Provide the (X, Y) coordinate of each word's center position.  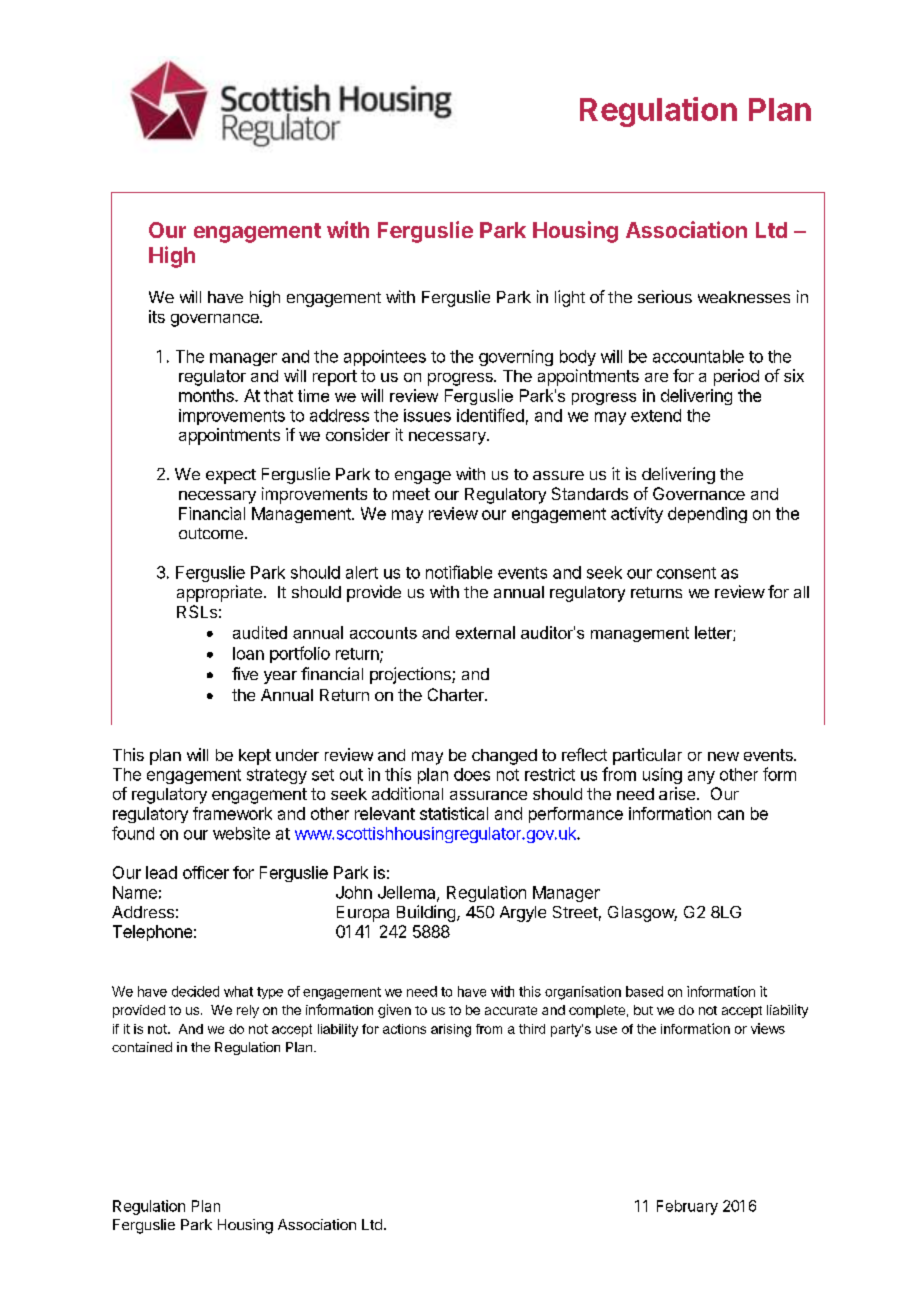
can (731, 815)
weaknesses (744, 297)
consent (686, 573)
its (157, 316)
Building (426, 913)
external (485, 632)
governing (516, 358)
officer (206, 872)
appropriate (219, 593)
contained (142, 1047)
